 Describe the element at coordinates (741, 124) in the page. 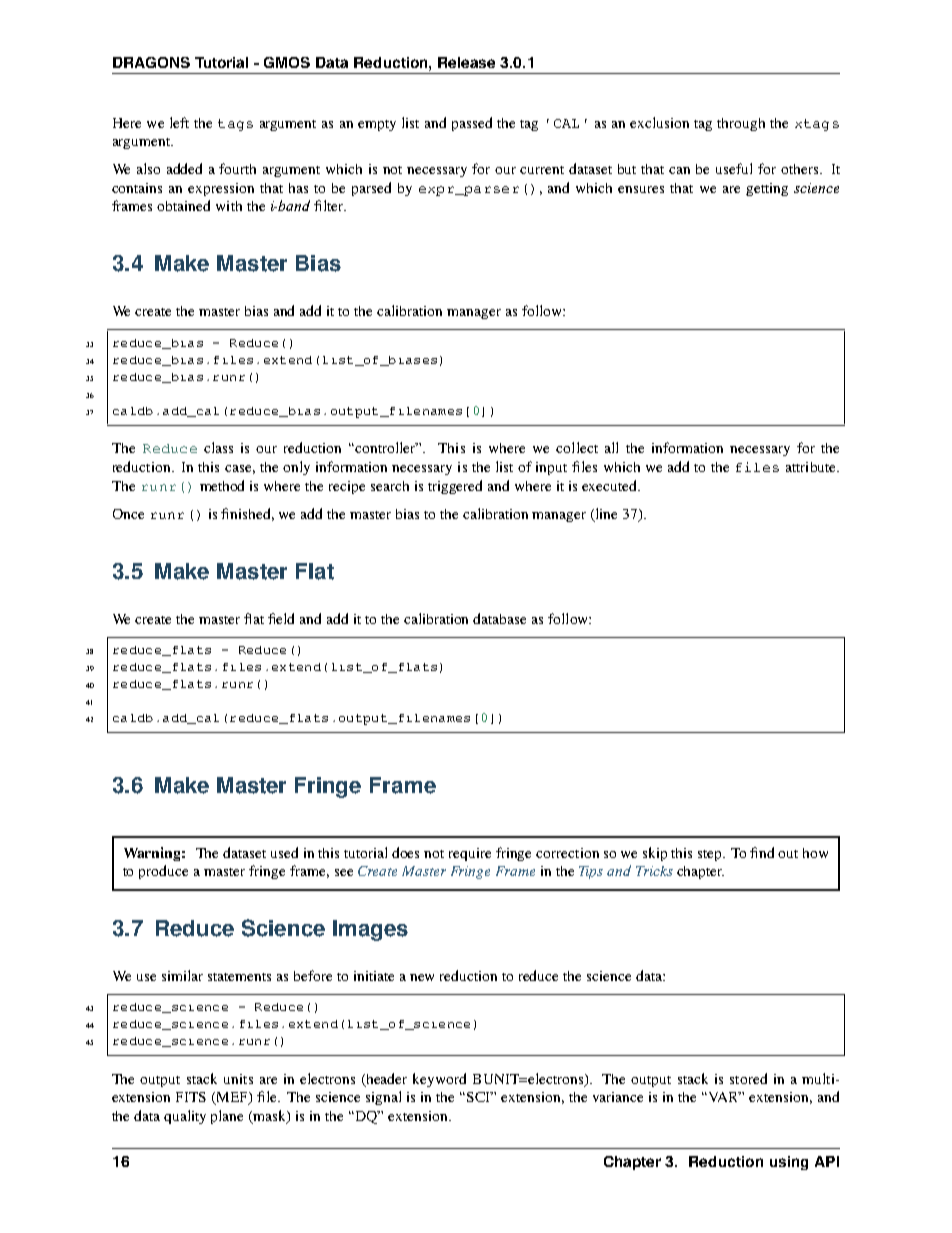

I see `through` at that location.
